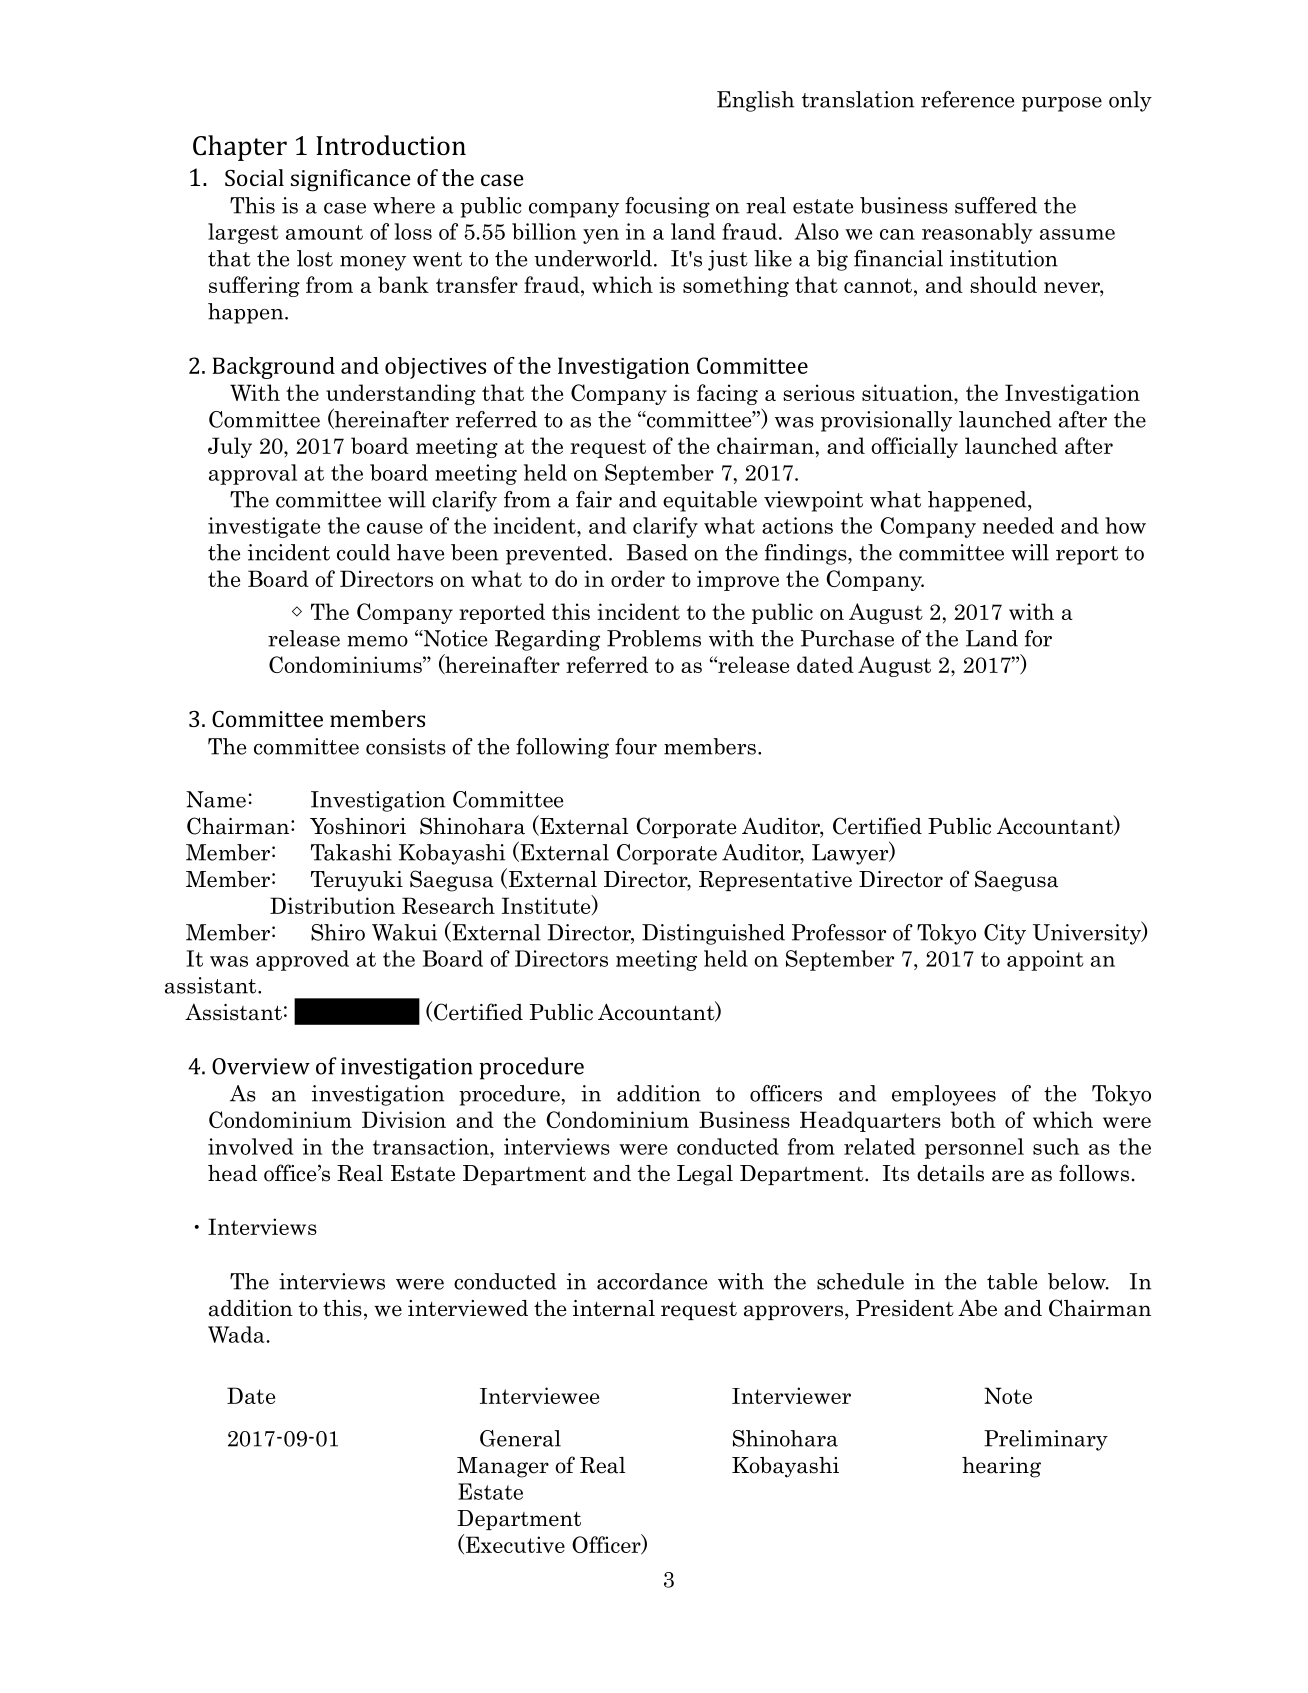 This image has width=1308, height=1693. I want to click on Manager, so click(503, 1467).
